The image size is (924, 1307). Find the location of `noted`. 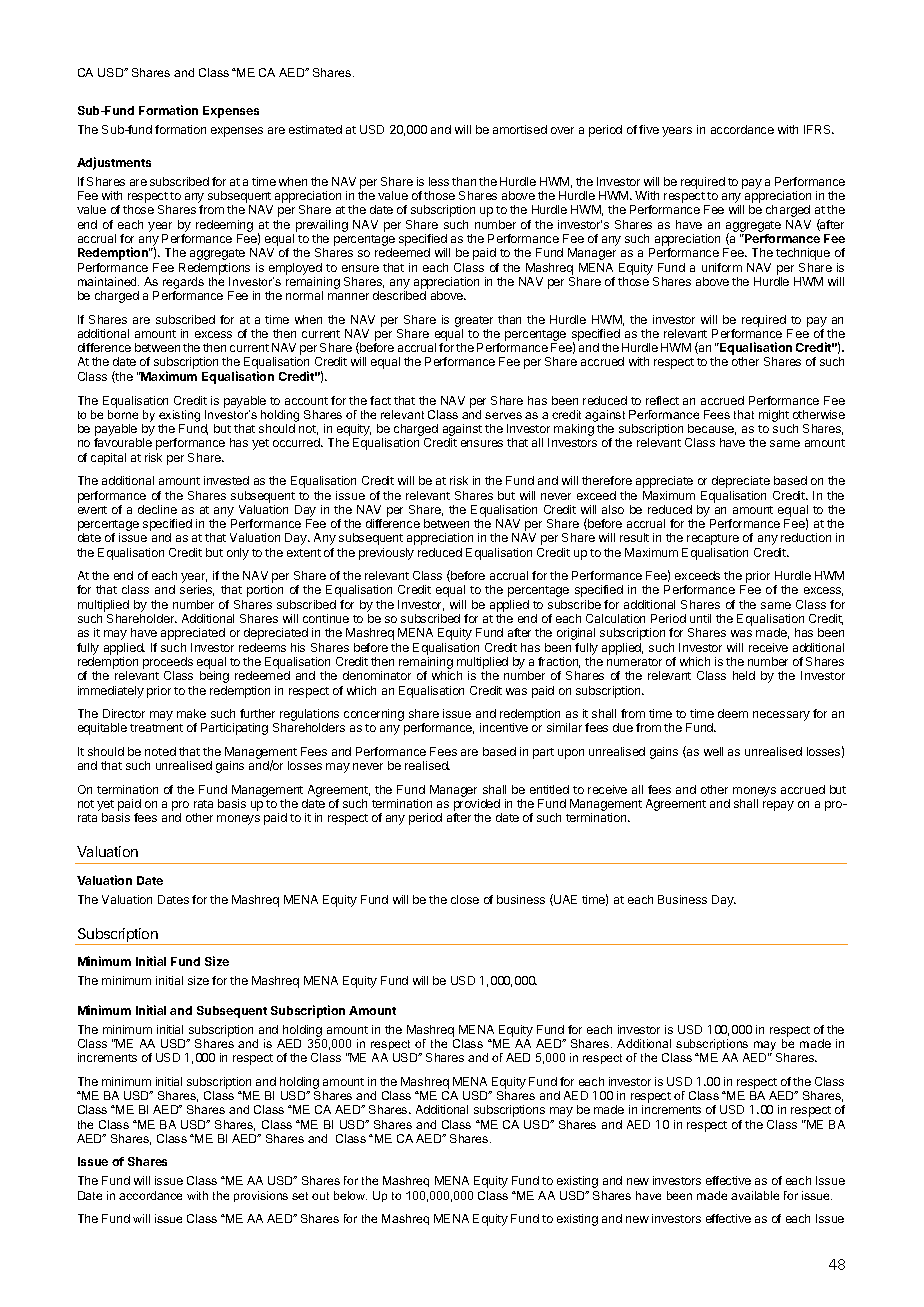

noted is located at coordinates (160, 751).
